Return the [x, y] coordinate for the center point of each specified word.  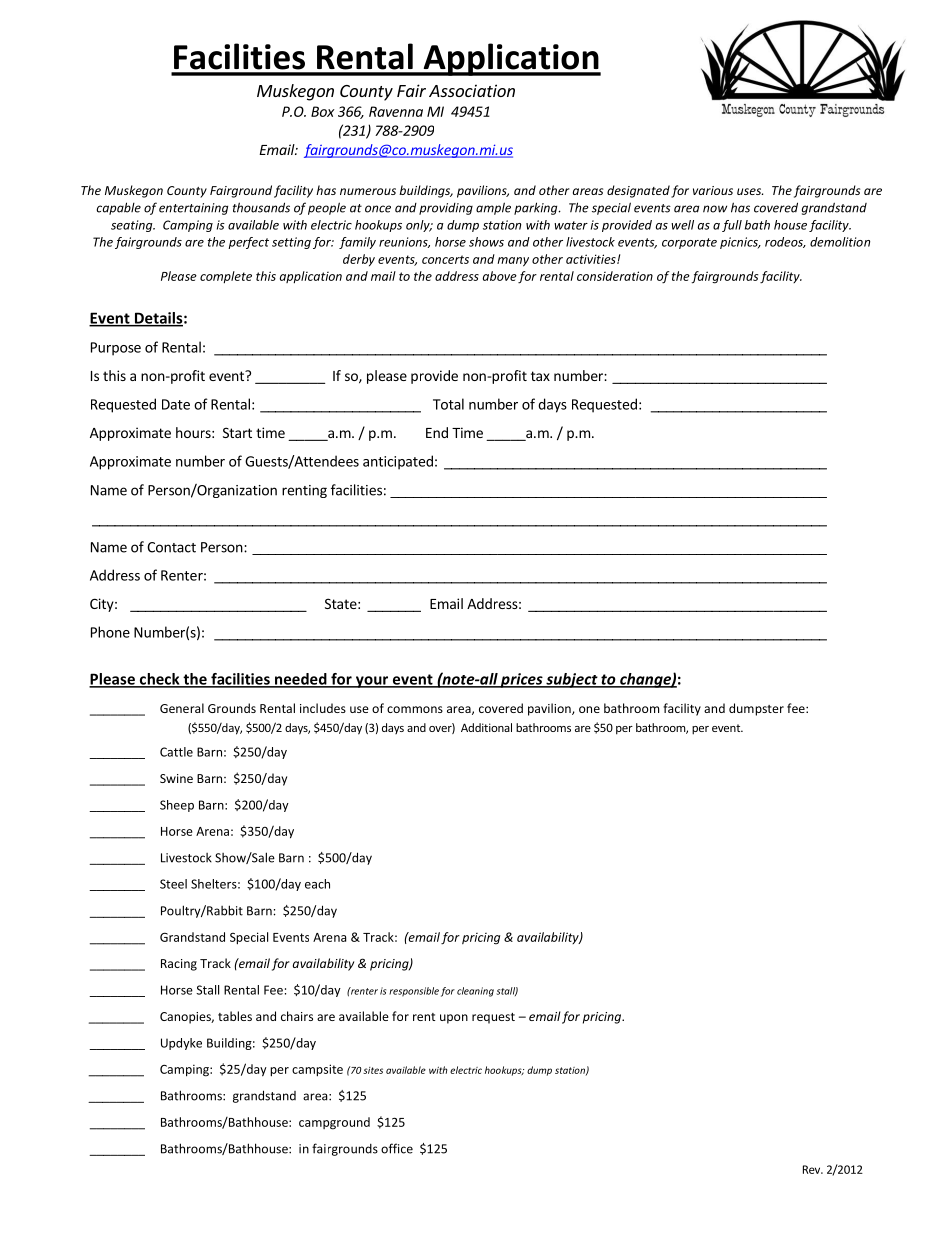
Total [448, 404]
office [397, 1148]
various [713, 190]
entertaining [193, 209]
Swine [176, 778]
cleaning [475, 992]
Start [237, 432]
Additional [486, 727]
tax [540, 376]
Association [472, 90]
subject [572, 680]
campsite [317, 1070]
